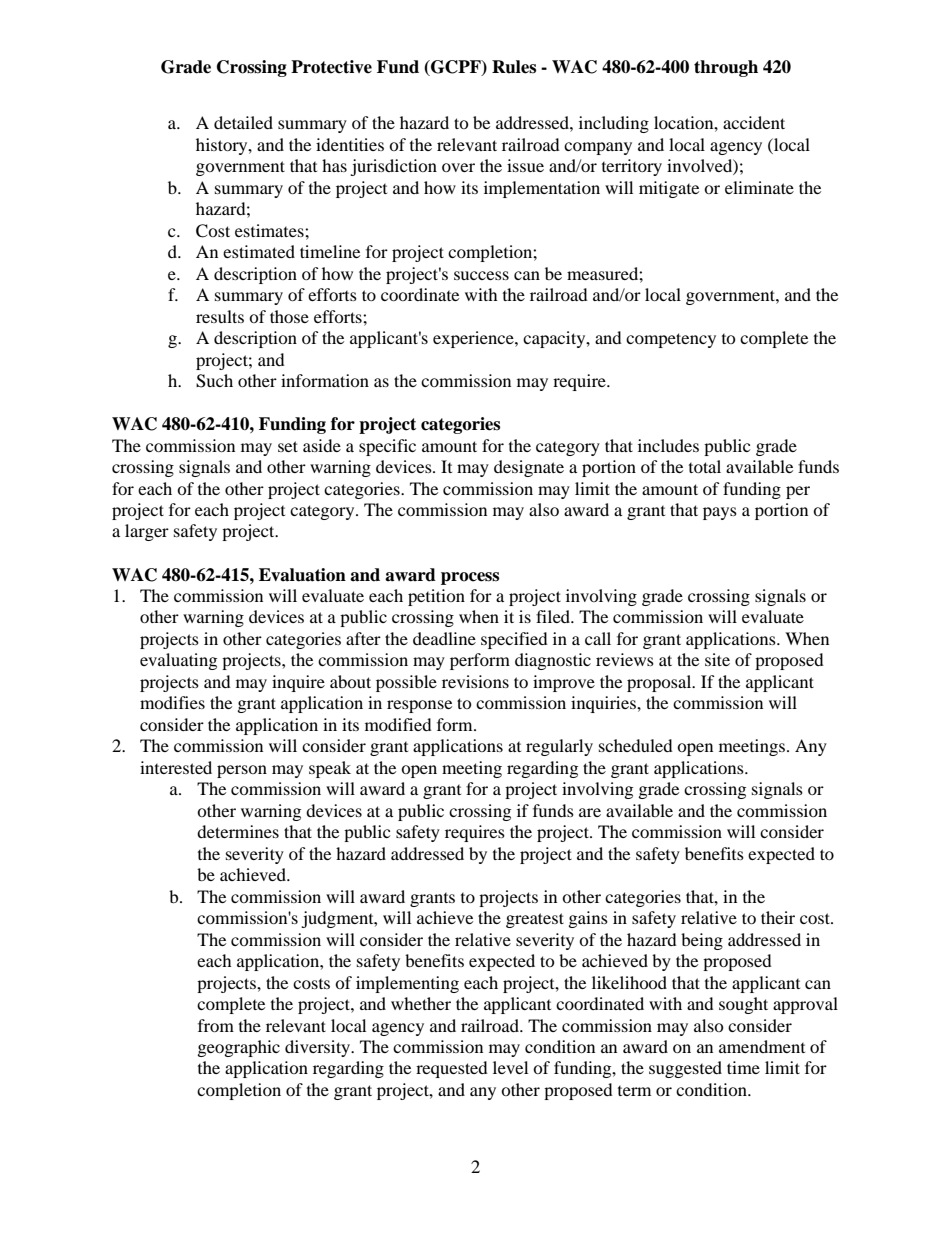 The height and width of the screenshot is (1233, 952). What do you see at coordinates (239, 1048) in the screenshot?
I see `geographic` at bounding box center [239, 1048].
